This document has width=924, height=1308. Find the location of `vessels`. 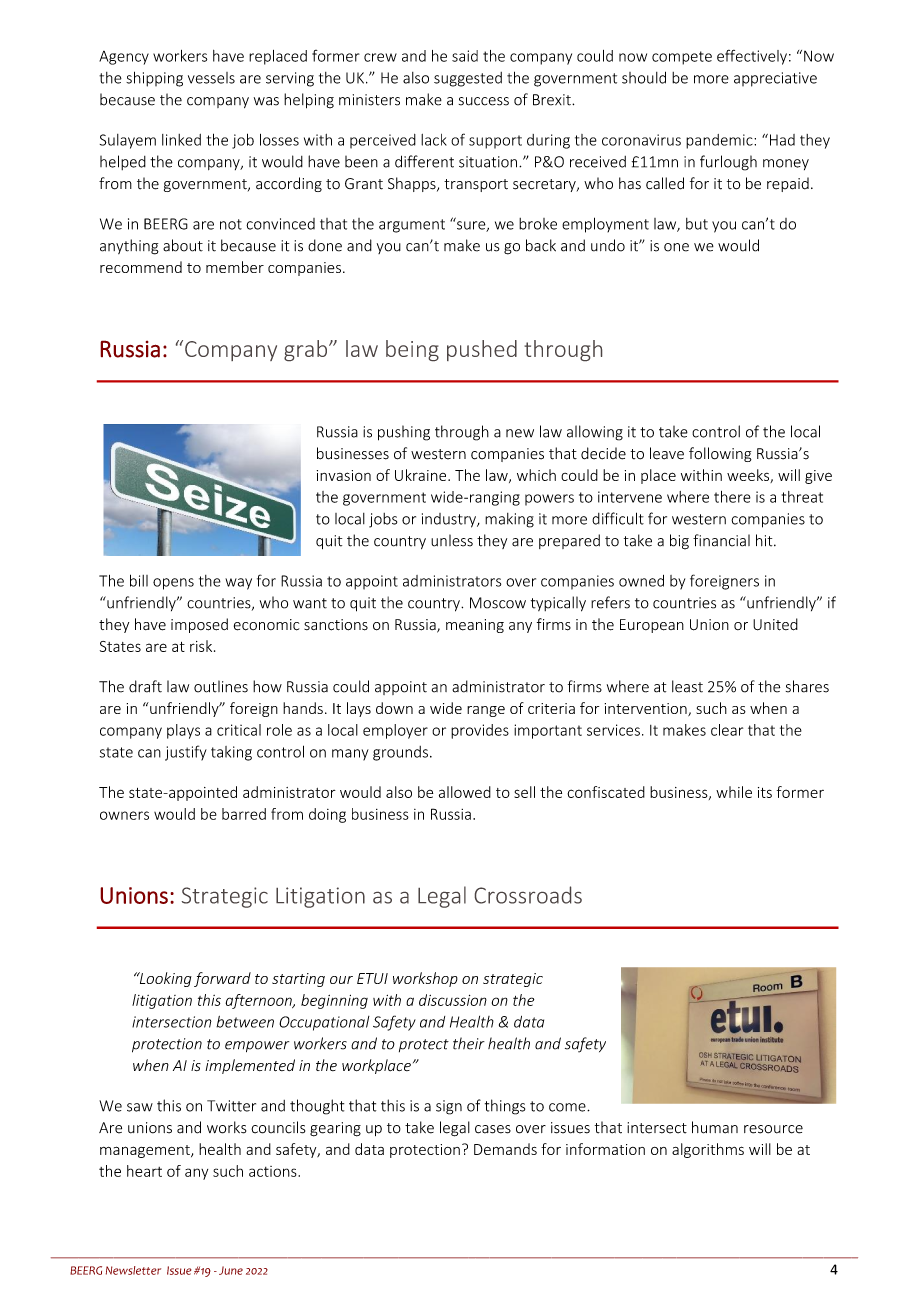

vessels is located at coordinates (211, 78).
